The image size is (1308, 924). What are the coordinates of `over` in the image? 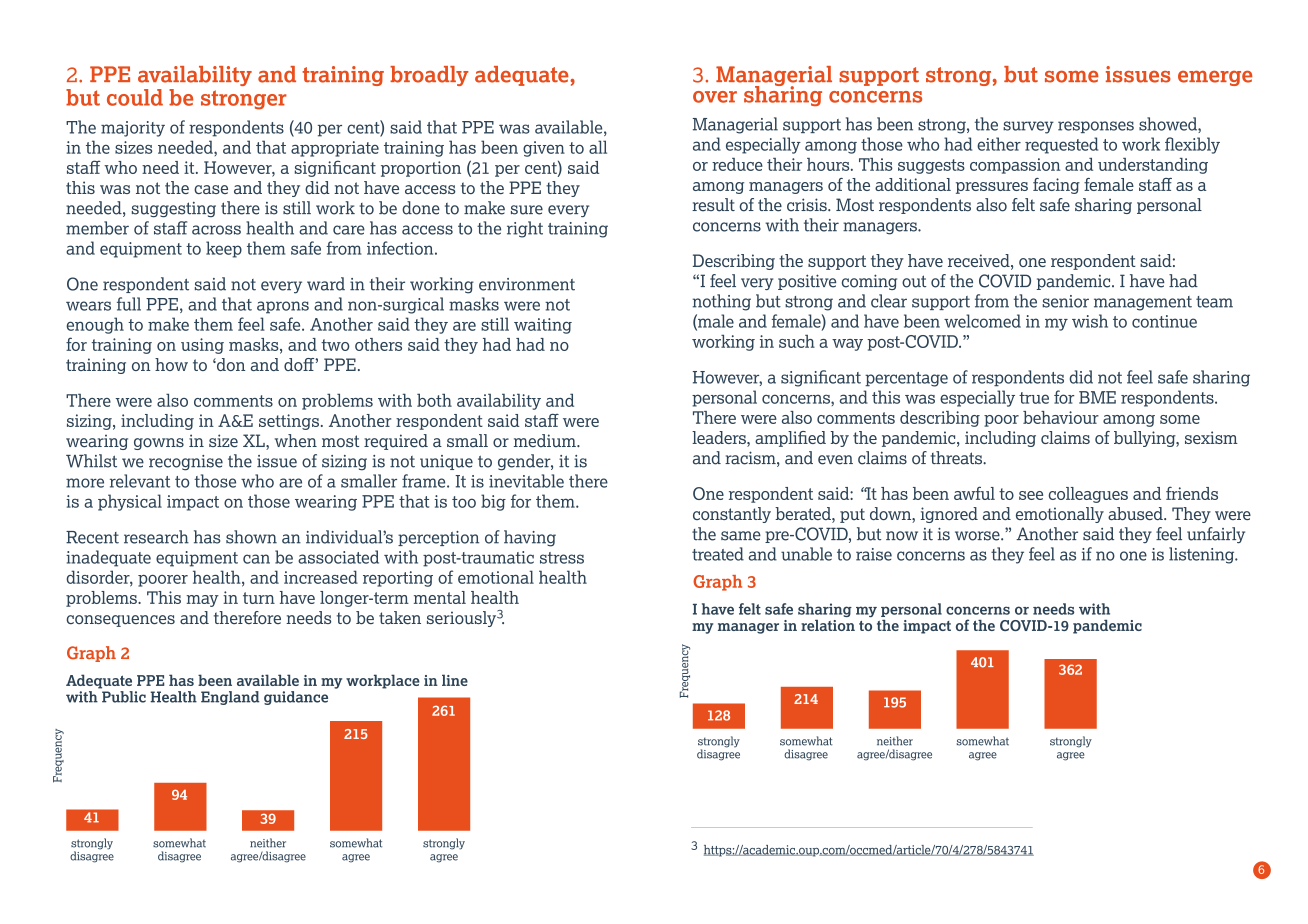 It's located at (715, 97).
